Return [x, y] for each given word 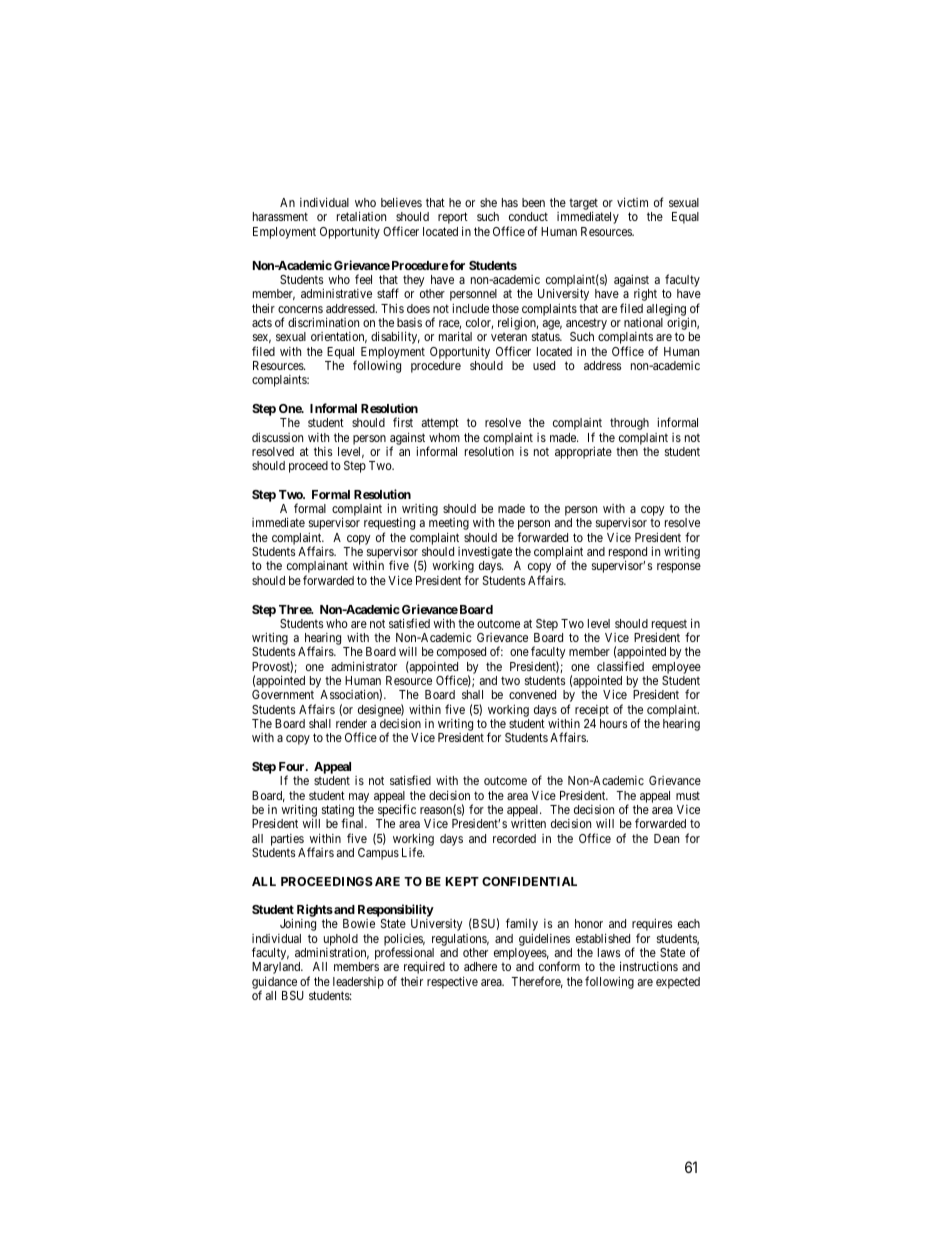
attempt [440, 424]
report [453, 219]
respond [628, 554]
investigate [485, 554]
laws [609, 952]
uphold [341, 940]
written [528, 823]
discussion [277, 437]
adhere [480, 966]
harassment [280, 216]
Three [296, 609]
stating [336, 812]
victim [632, 202]
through [629, 424]
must [688, 795]
